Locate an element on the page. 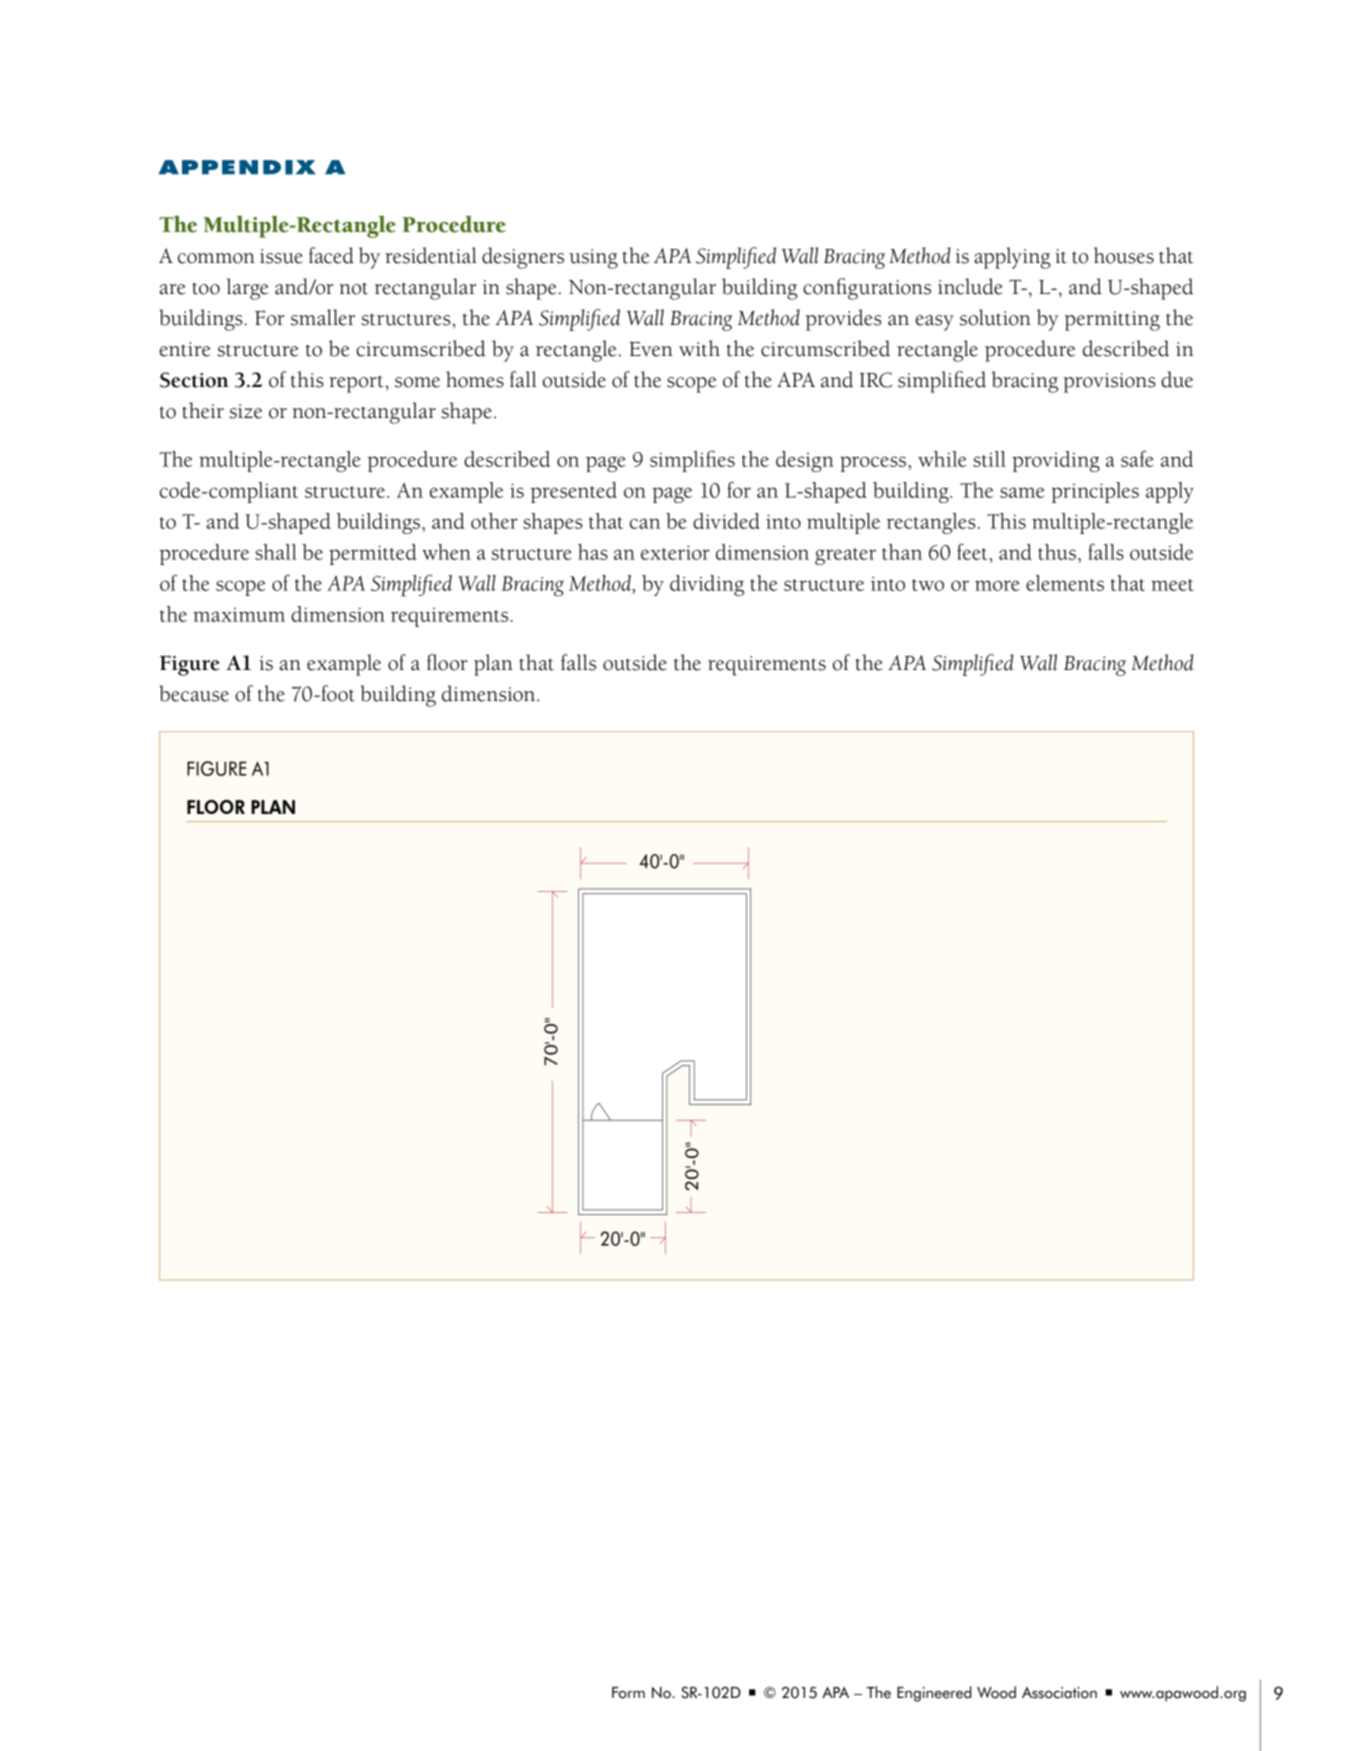 This document has height=1751, width=1353. with is located at coordinates (699, 348).
